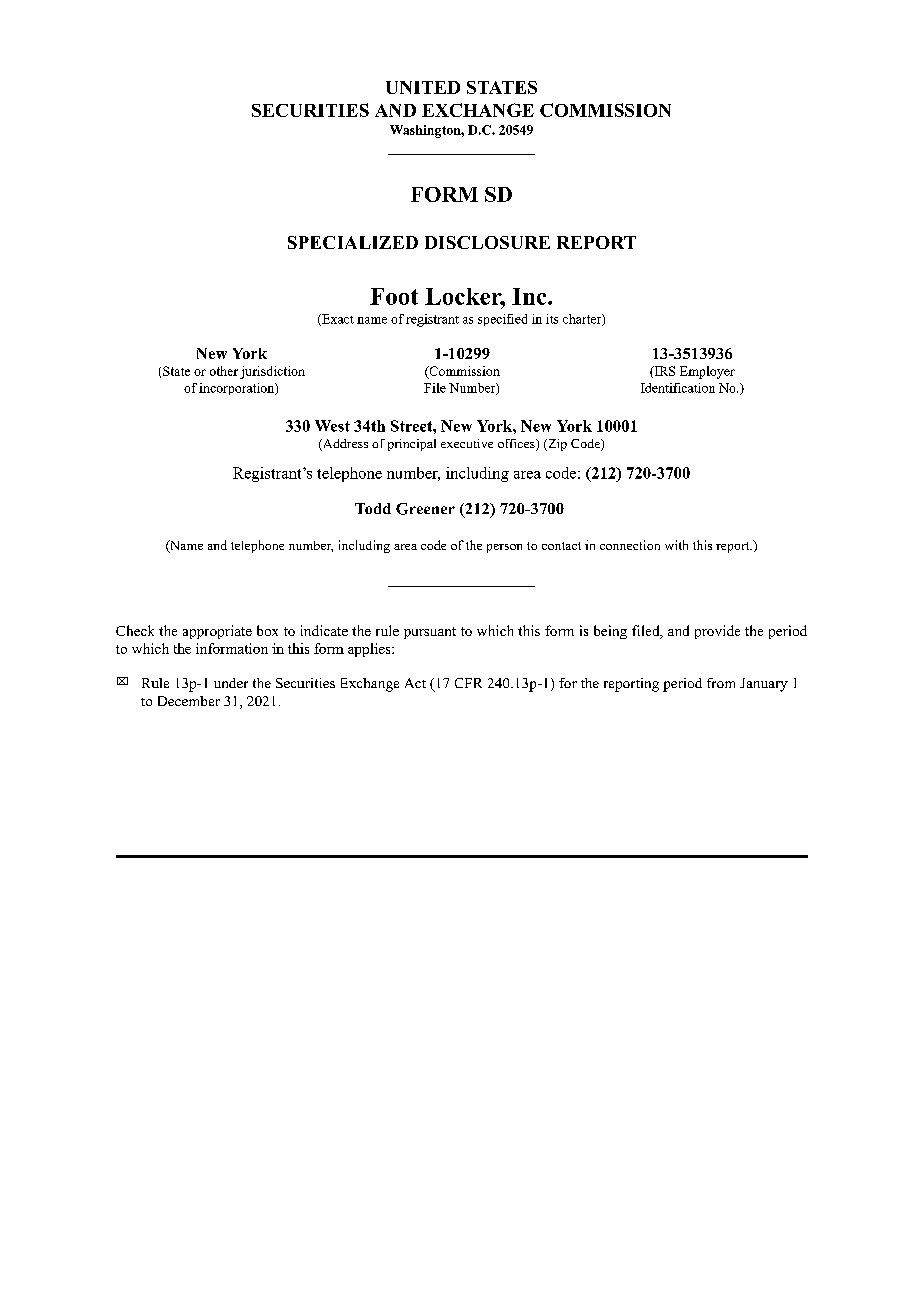  Describe the element at coordinates (467, 443) in the screenshot. I see `executive` at that location.
